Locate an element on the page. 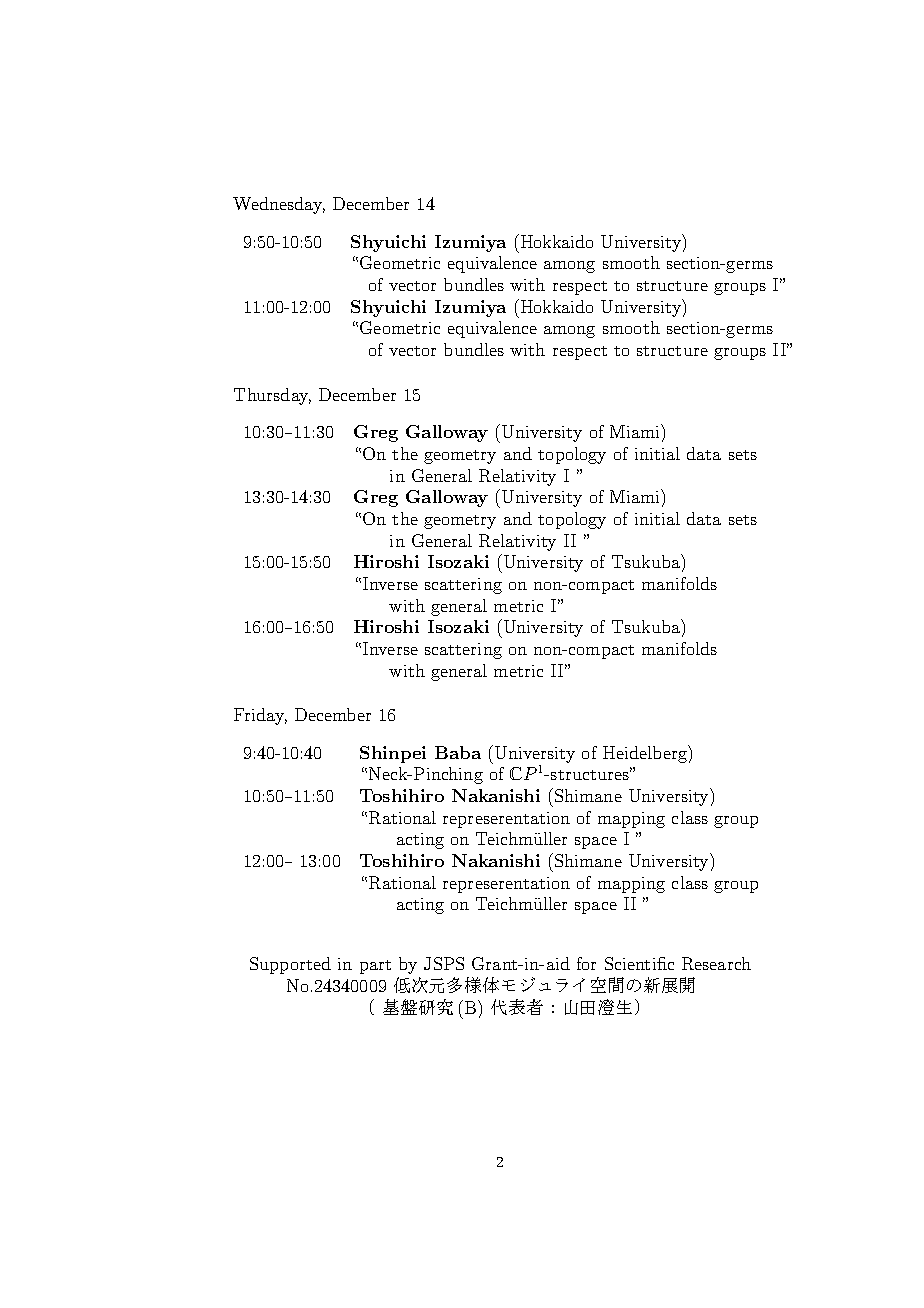  Thursday is located at coordinates (272, 396).
